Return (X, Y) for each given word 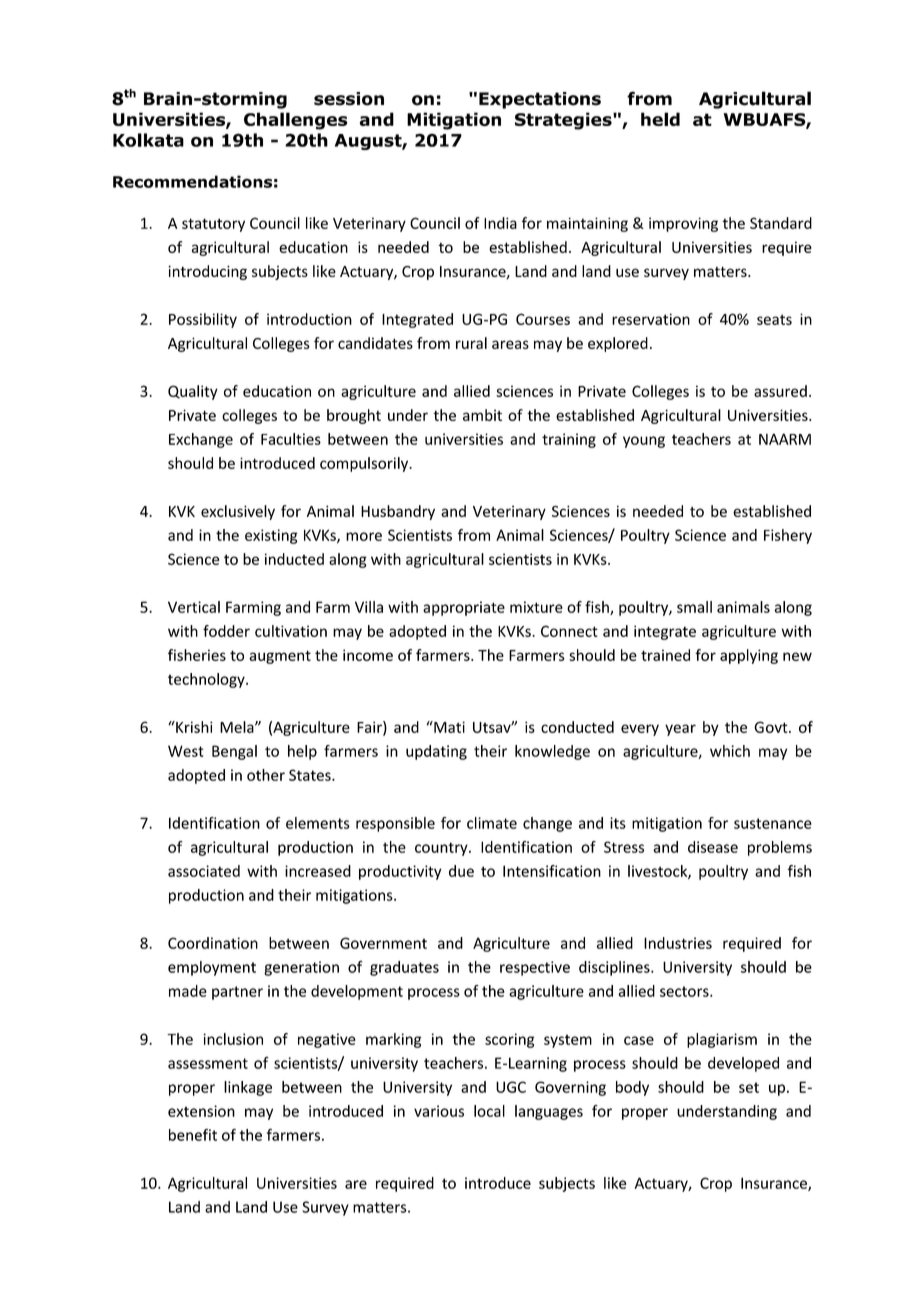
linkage (248, 1088)
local (489, 1111)
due (461, 871)
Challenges (295, 121)
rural (471, 343)
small (694, 607)
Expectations (540, 100)
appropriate (464, 608)
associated (204, 871)
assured (780, 391)
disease (713, 847)
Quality (193, 392)
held (660, 119)
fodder (226, 631)
